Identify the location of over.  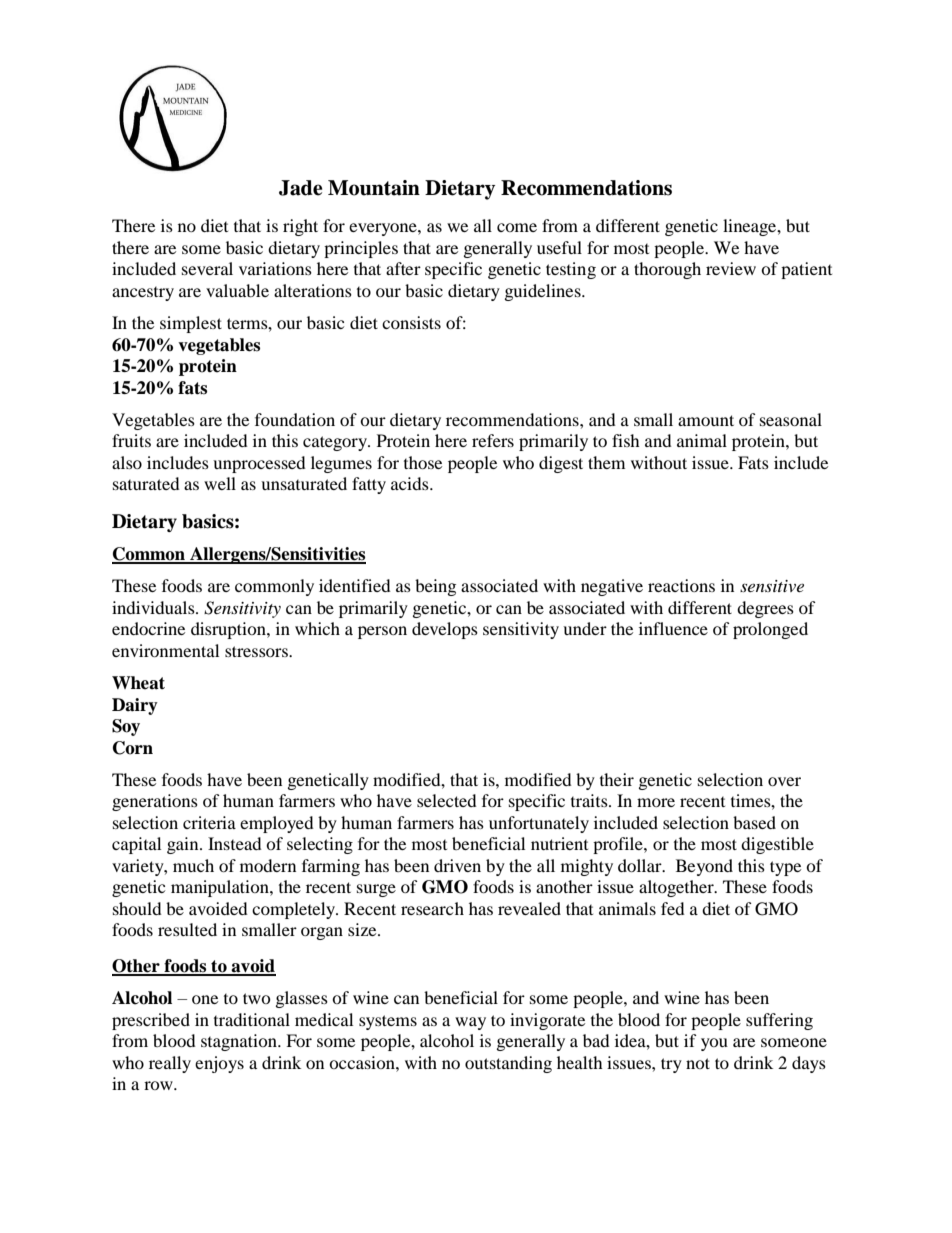
(784, 781).
